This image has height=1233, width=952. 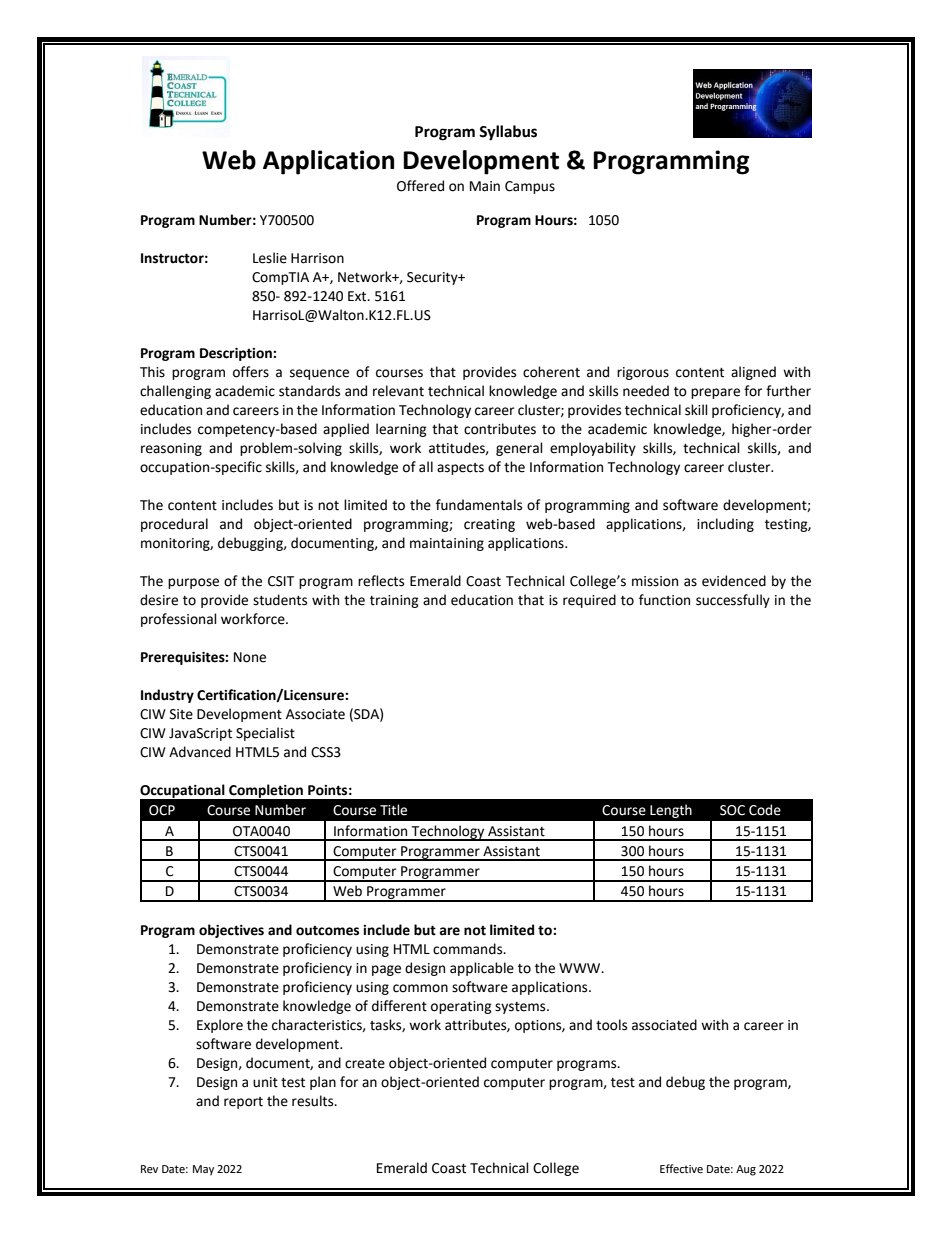 I want to click on Campus, so click(x=530, y=187).
